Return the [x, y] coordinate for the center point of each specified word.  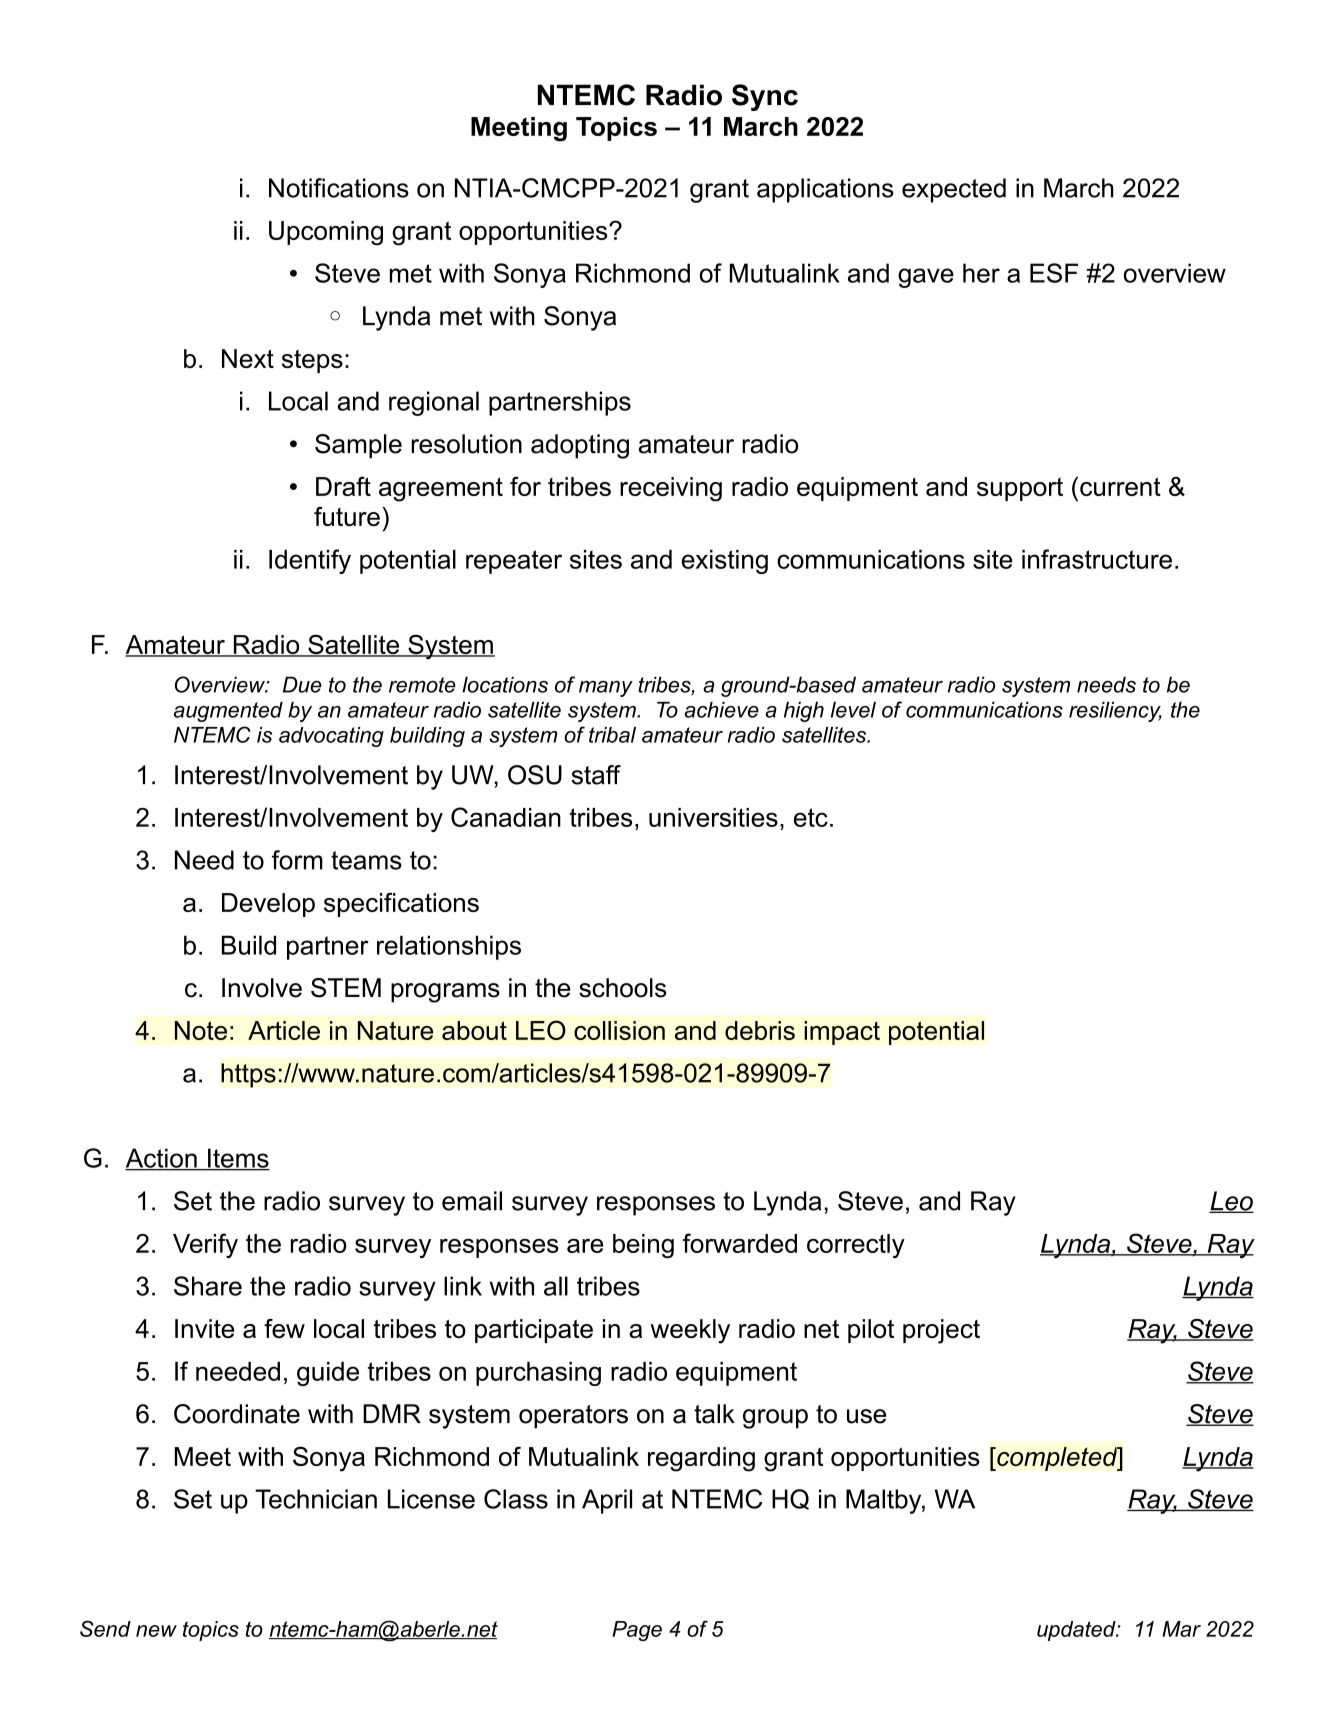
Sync [765, 97]
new [156, 1631]
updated [1077, 1631]
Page [637, 1631]
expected [954, 190]
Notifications [339, 188]
